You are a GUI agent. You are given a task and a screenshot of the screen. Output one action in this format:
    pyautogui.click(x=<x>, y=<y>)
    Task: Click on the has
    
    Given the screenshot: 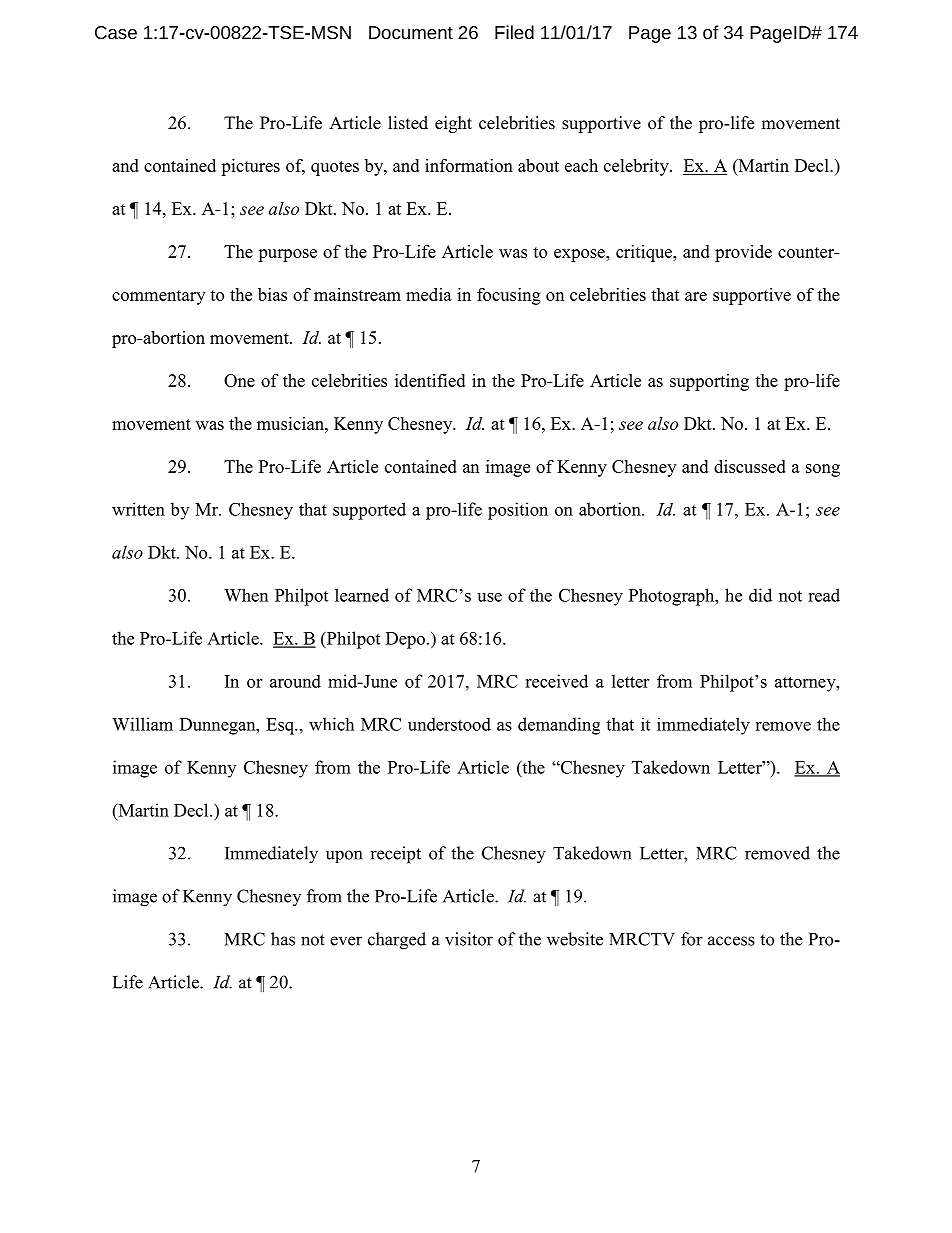 What is the action you would take?
    pyautogui.click(x=283, y=939)
